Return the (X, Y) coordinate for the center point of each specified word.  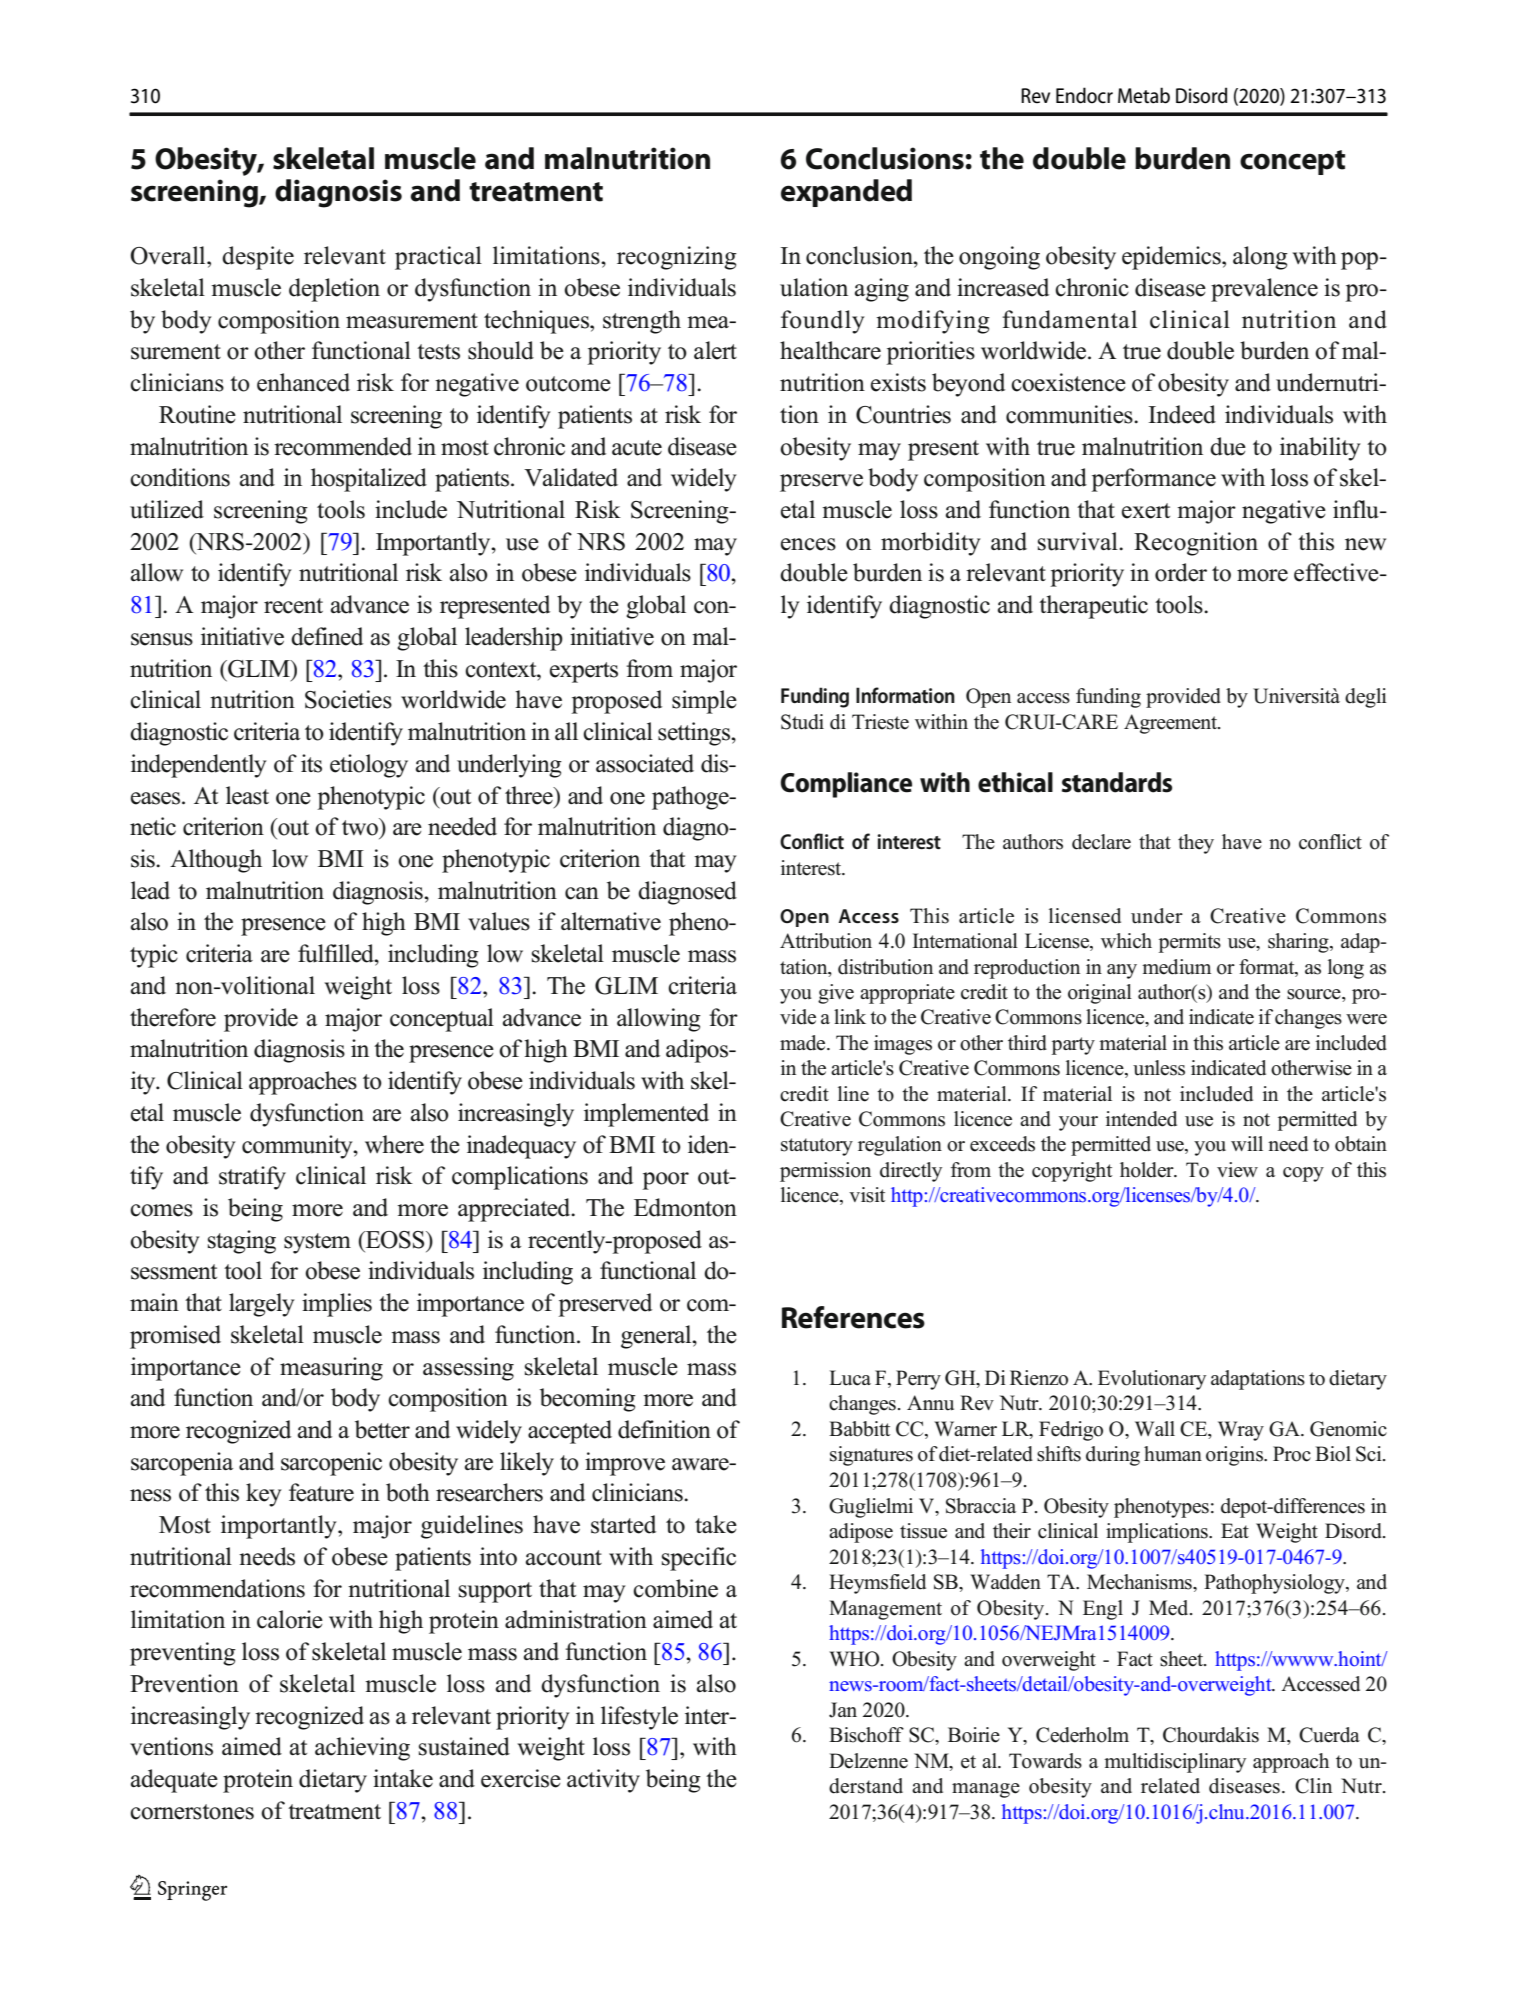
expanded (846, 193)
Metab (1144, 95)
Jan (843, 1710)
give (836, 994)
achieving (362, 1749)
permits (1190, 943)
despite (258, 258)
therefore (173, 1017)
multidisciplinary (1175, 1763)
